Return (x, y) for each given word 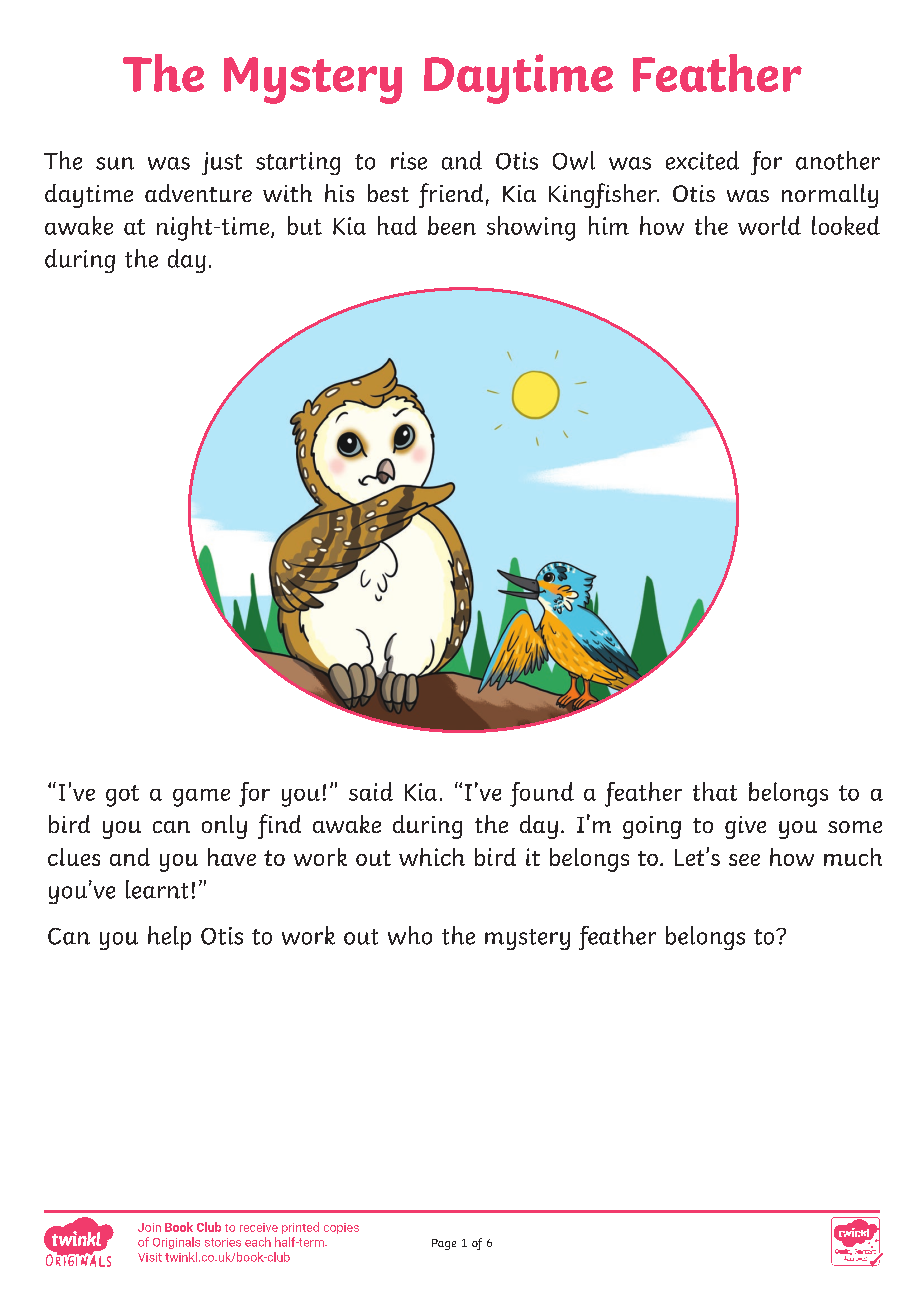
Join (149, 1227)
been (452, 225)
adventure (198, 193)
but (305, 225)
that (715, 791)
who (410, 935)
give (745, 827)
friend (451, 195)
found (542, 794)
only (224, 827)
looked (846, 225)
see (744, 860)
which (432, 857)
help (169, 938)
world (769, 225)
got (122, 796)
